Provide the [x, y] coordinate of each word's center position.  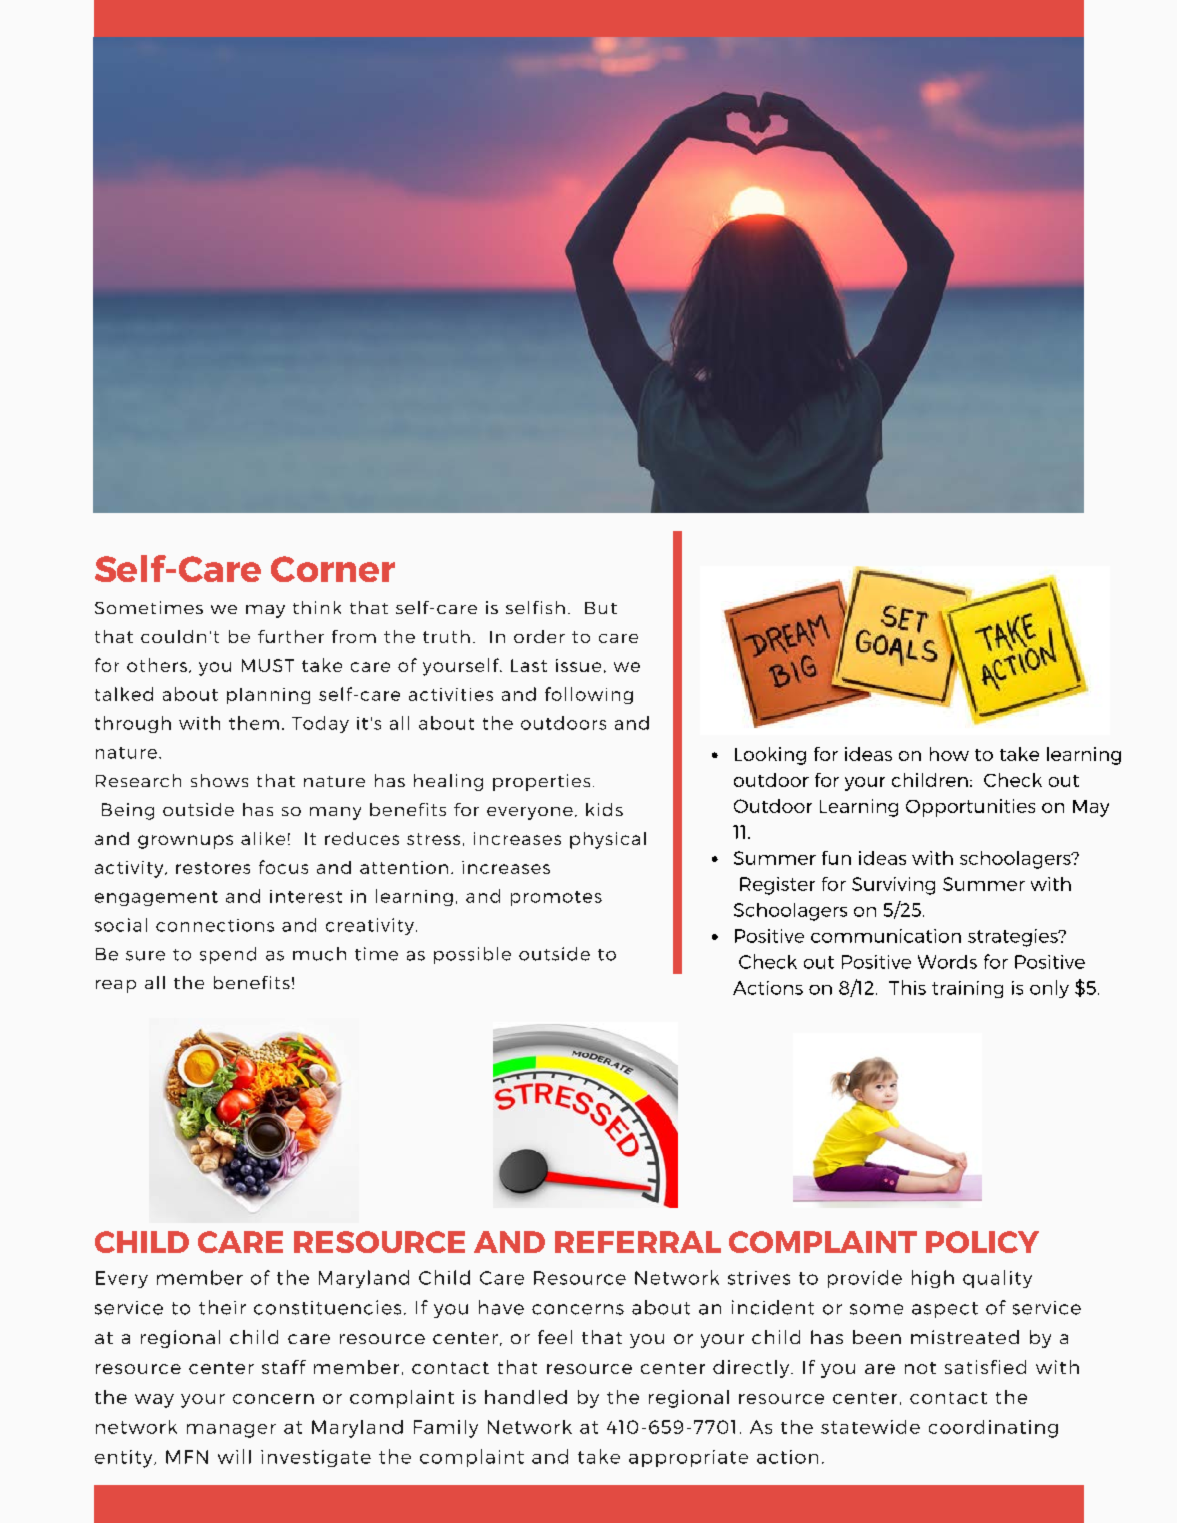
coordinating [993, 1429]
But [601, 608]
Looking [770, 756]
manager [231, 1431]
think [317, 607]
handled [526, 1397]
